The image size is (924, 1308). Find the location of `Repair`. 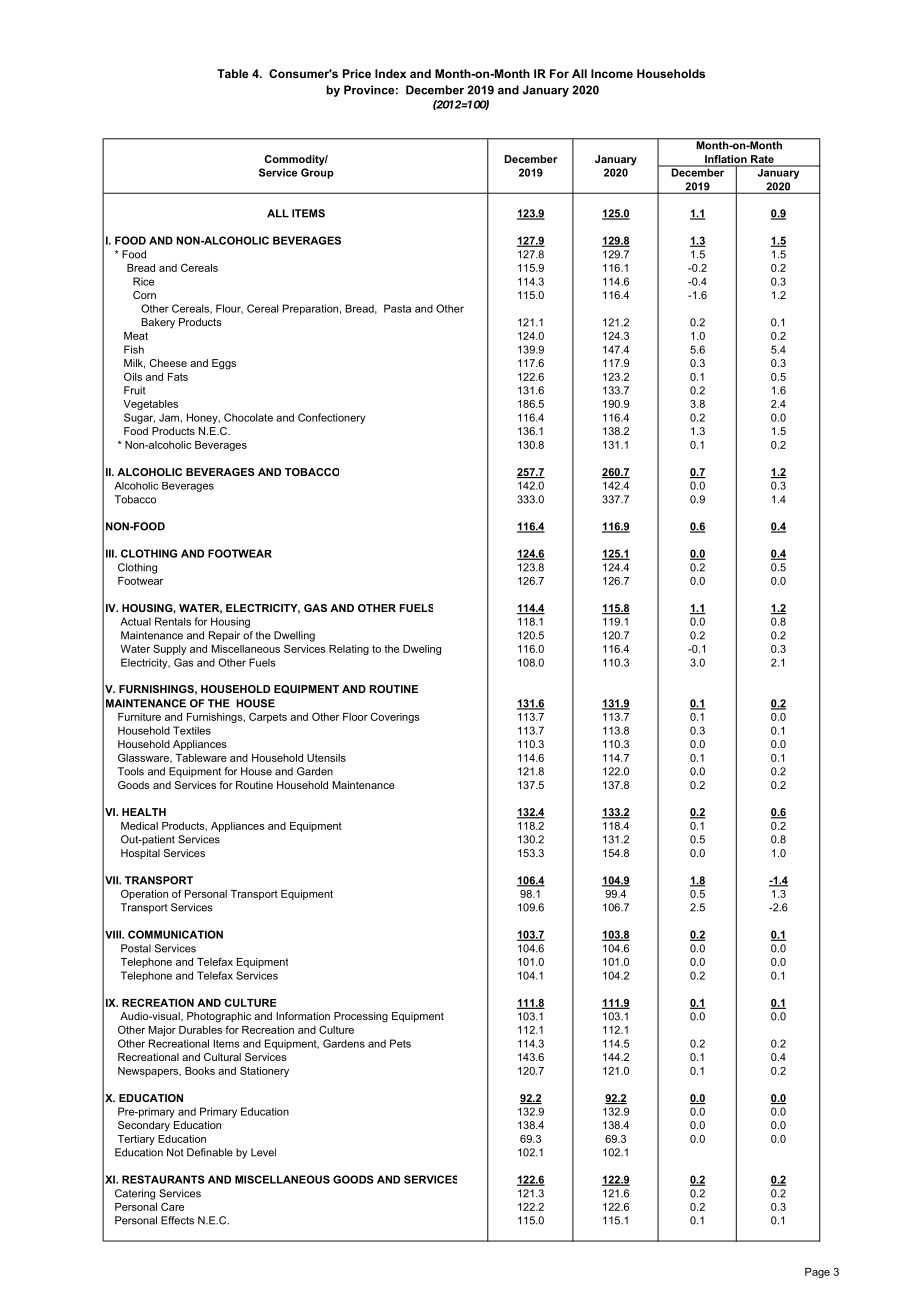

Repair is located at coordinates (224, 636).
